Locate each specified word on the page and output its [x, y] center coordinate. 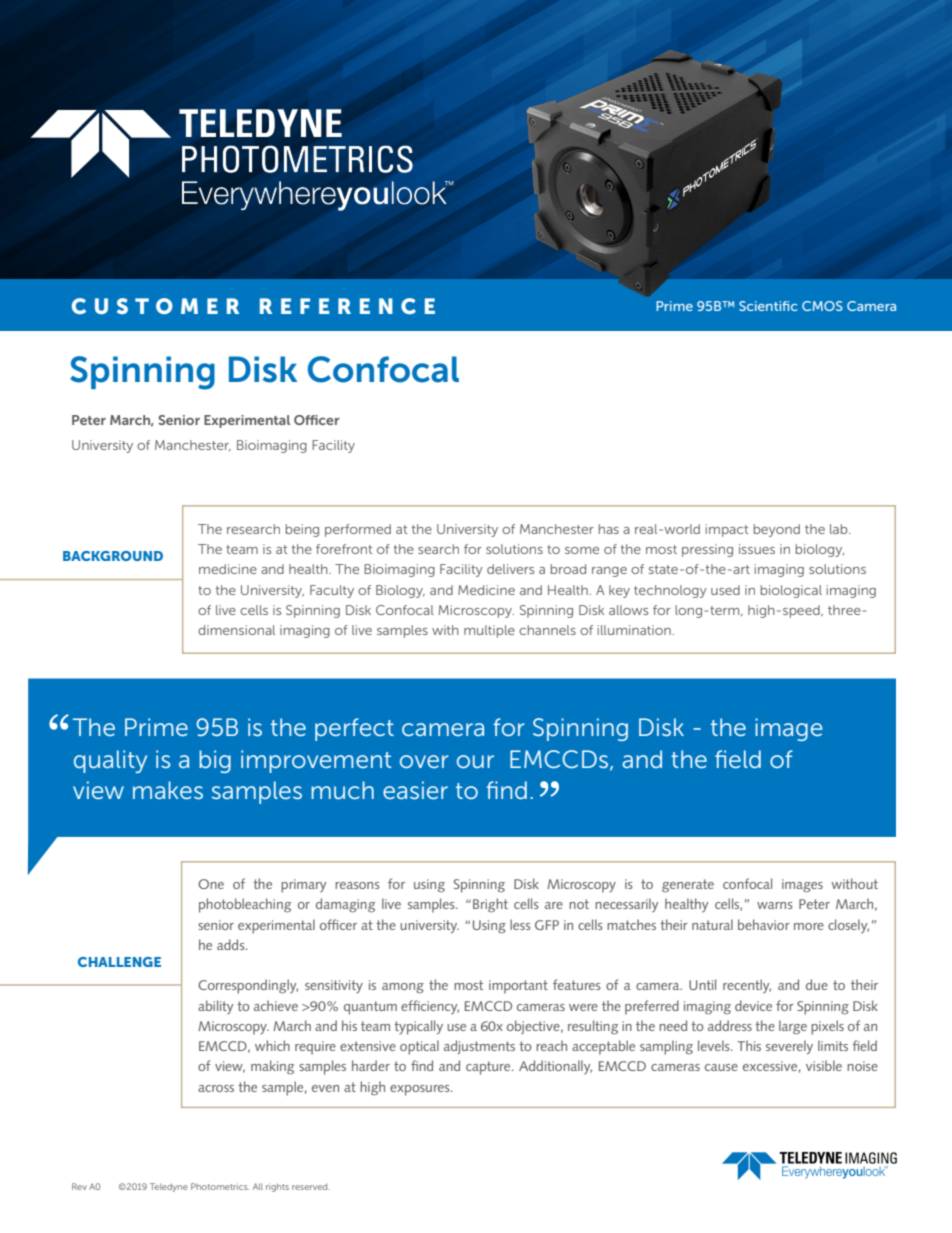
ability [215, 1007]
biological [791, 591]
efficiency [430, 1007]
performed [358, 530]
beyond [777, 530]
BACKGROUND [113, 556]
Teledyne [168, 1187]
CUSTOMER [155, 306]
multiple [489, 631]
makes [168, 790]
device [753, 1005]
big [215, 761]
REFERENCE [347, 306]
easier [415, 790]
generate [688, 886]
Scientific [768, 306]
